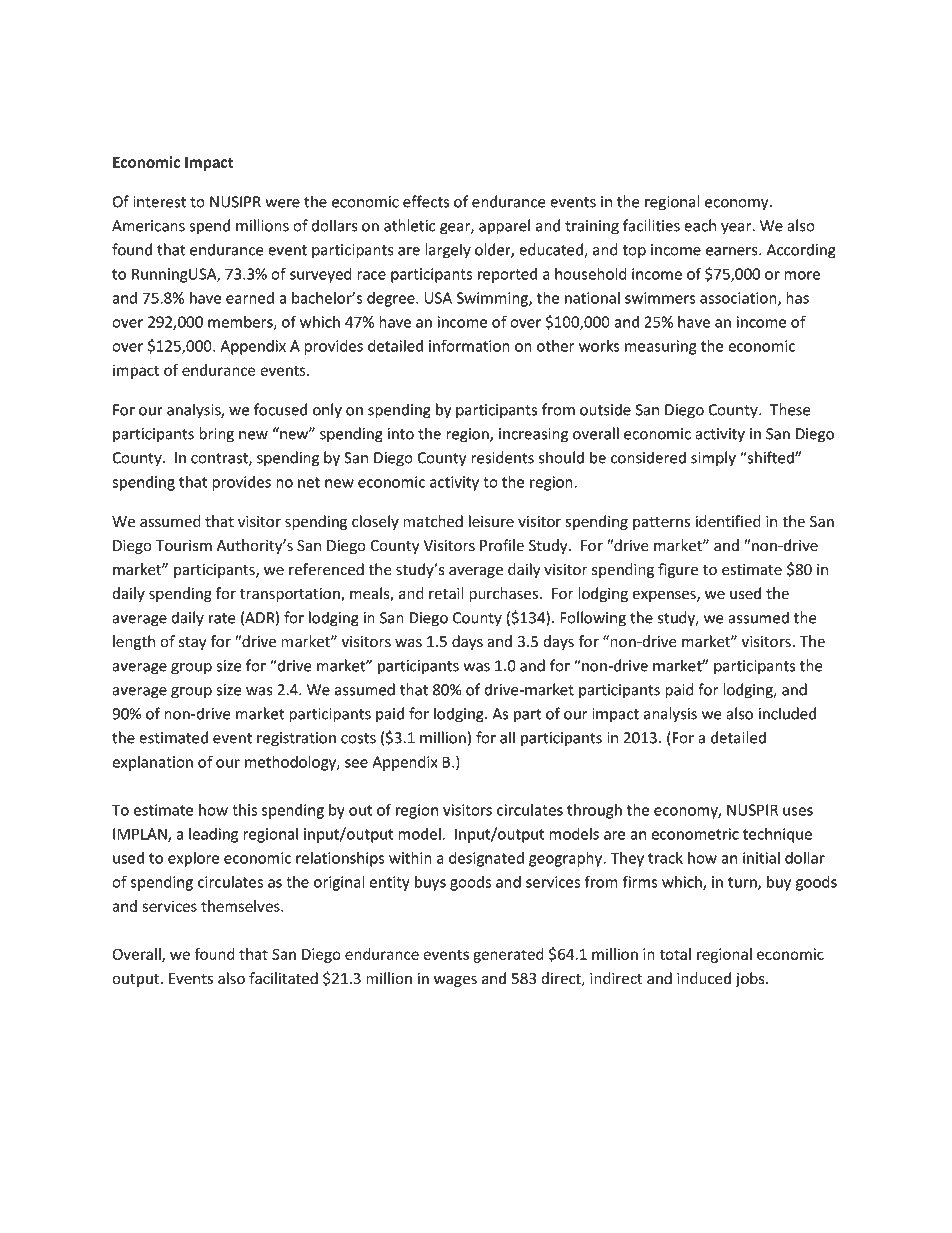  I want to click on transportation, so click(291, 595).
